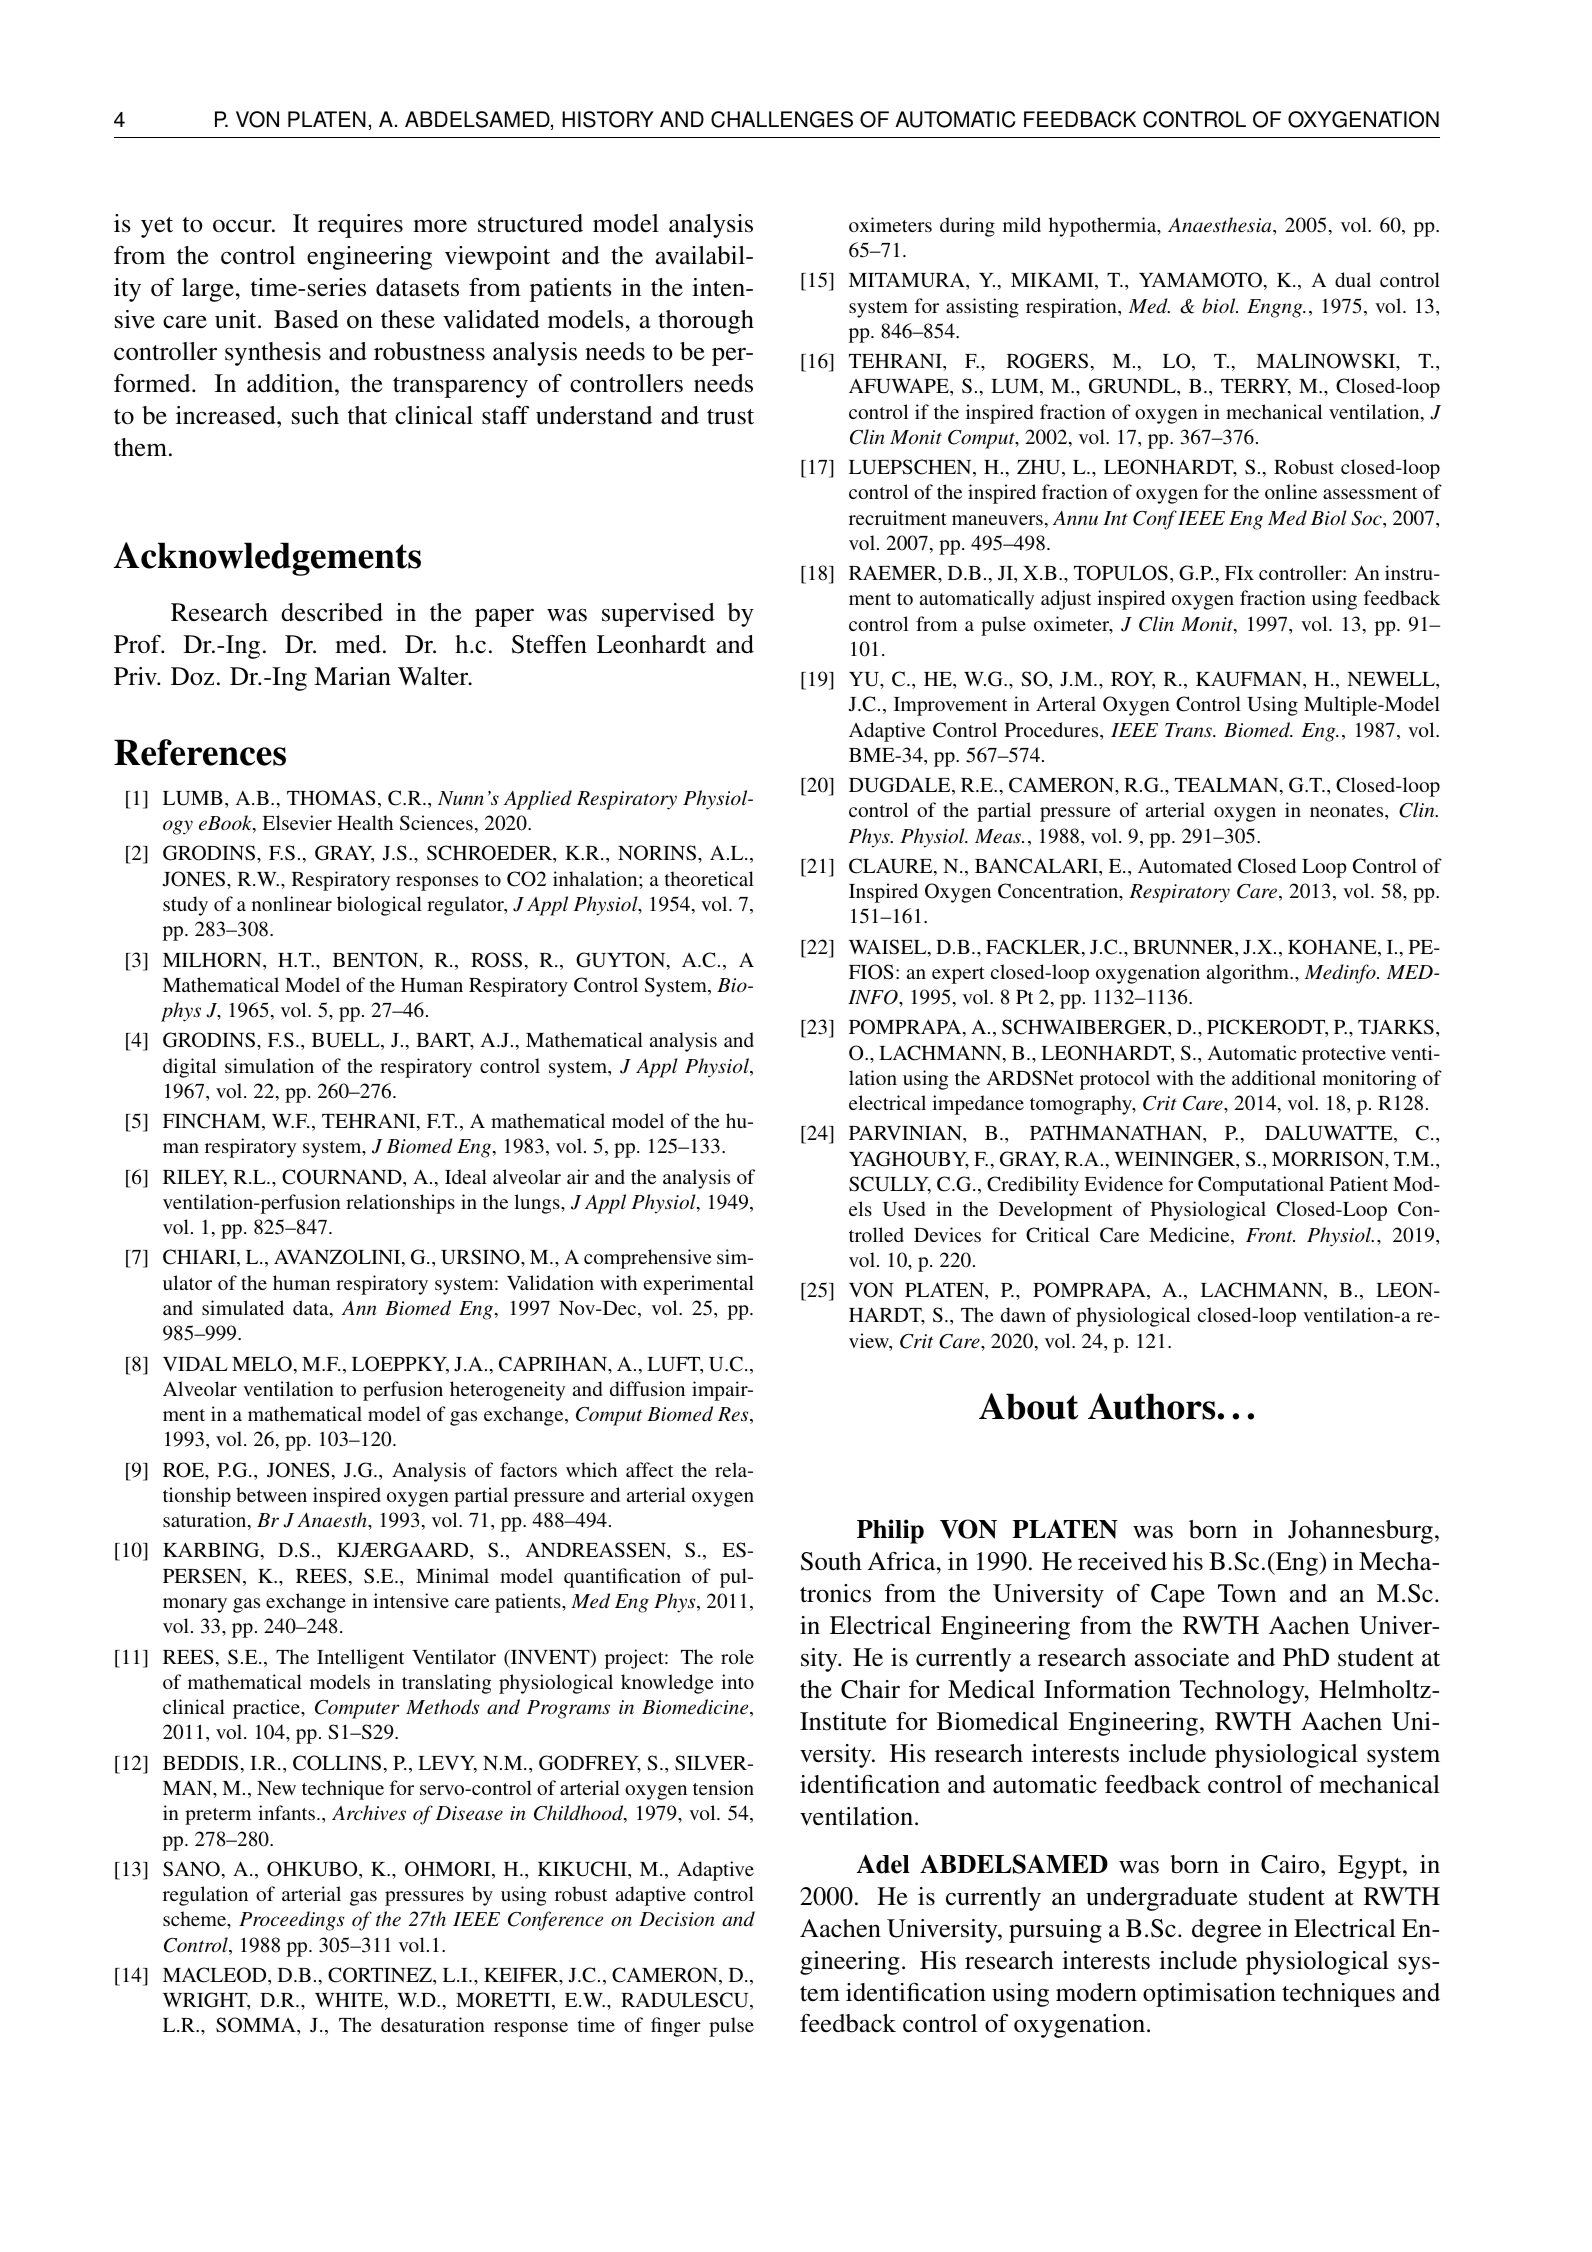  Describe the element at coordinates (1200, 280) in the screenshot. I see `YAMAMOTO` at that location.
